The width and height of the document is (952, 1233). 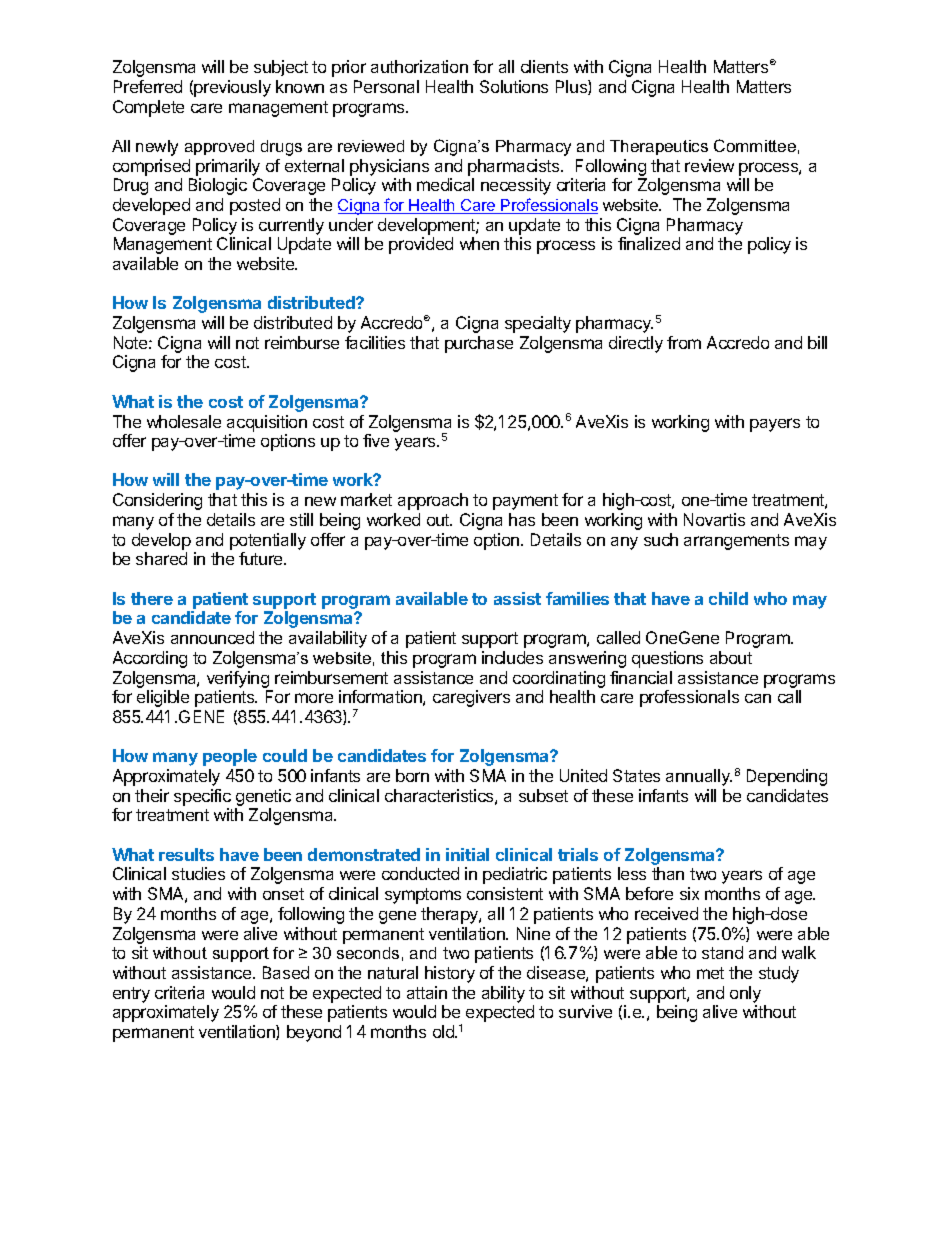 I want to click on purchase, so click(x=479, y=344).
